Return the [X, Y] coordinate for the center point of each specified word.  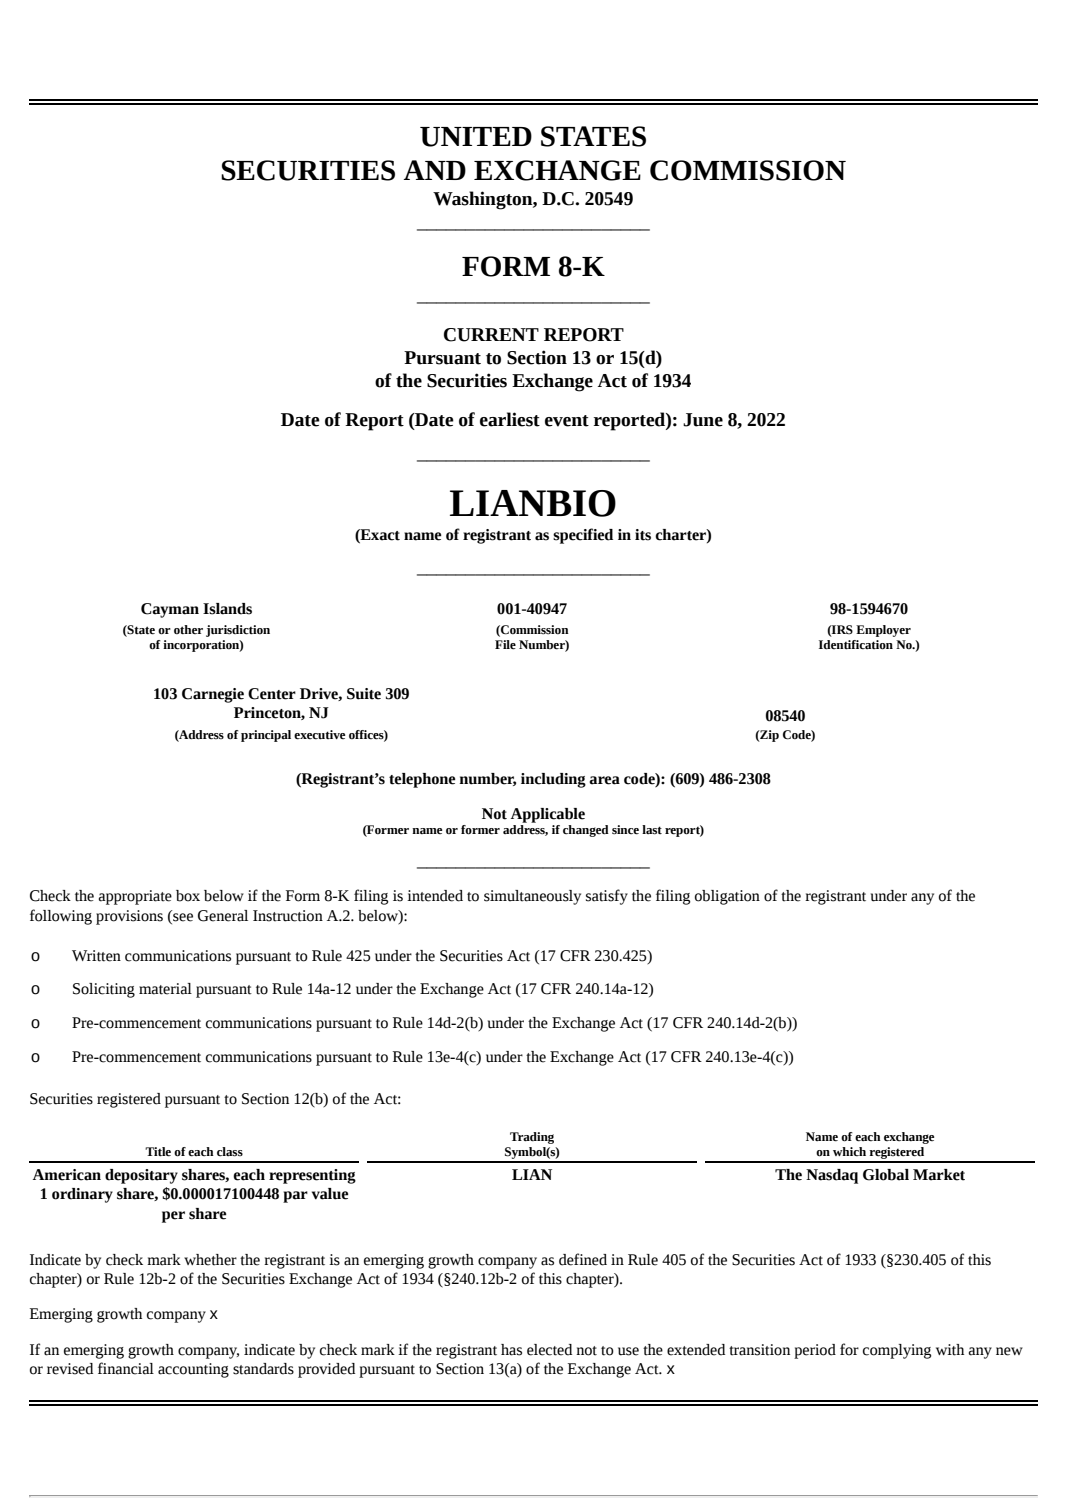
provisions [129, 917]
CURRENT [491, 335]
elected [549, 1350]
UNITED [476, 137]
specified [583, 536]
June [703, 420]
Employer [883, 631]
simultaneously [532, 897]
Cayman [170, 610]
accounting [193, 1370]
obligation [727, 897]
